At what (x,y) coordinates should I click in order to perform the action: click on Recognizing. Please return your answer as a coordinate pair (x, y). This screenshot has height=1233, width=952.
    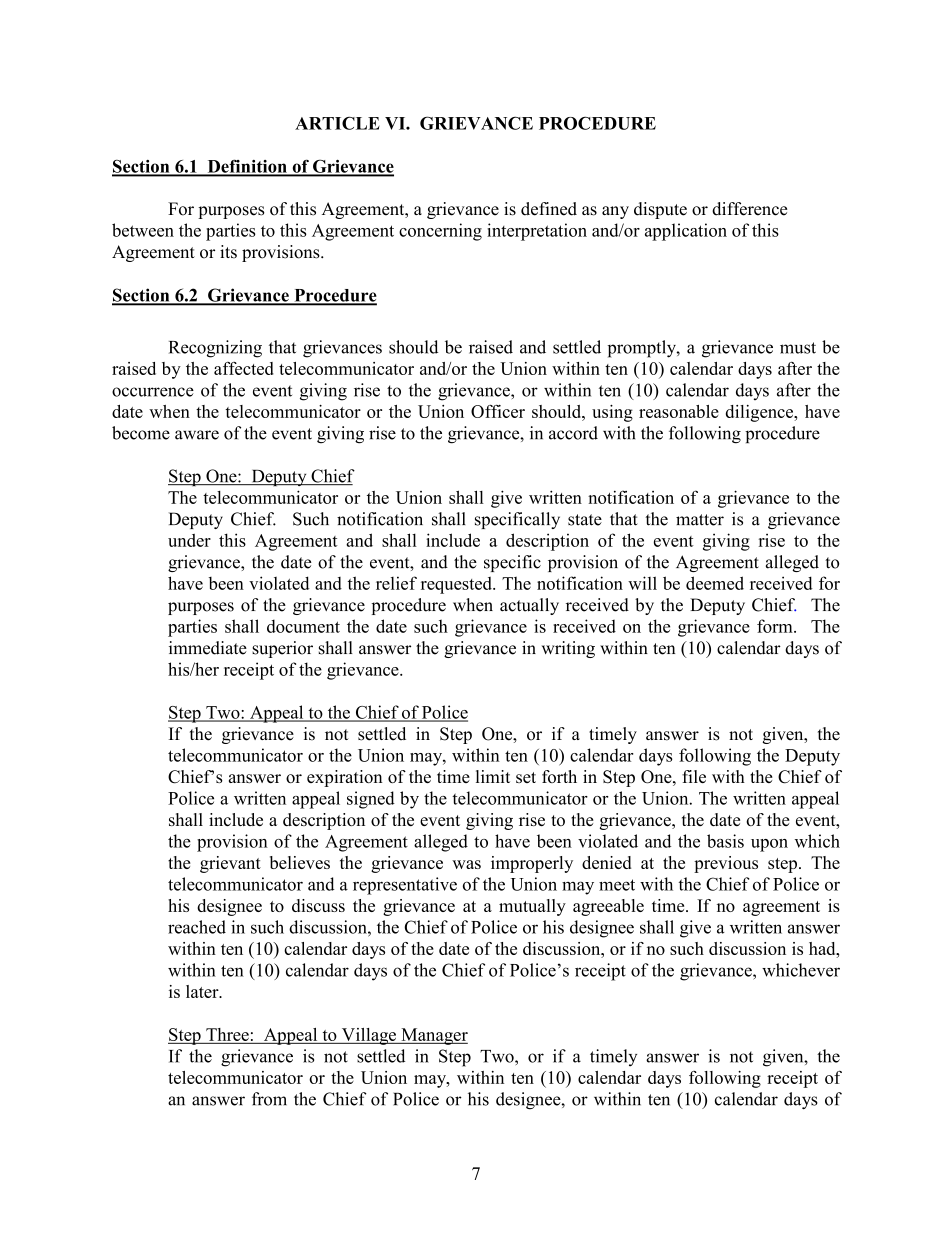
    Looking at the image, I should click on (215, 349).
